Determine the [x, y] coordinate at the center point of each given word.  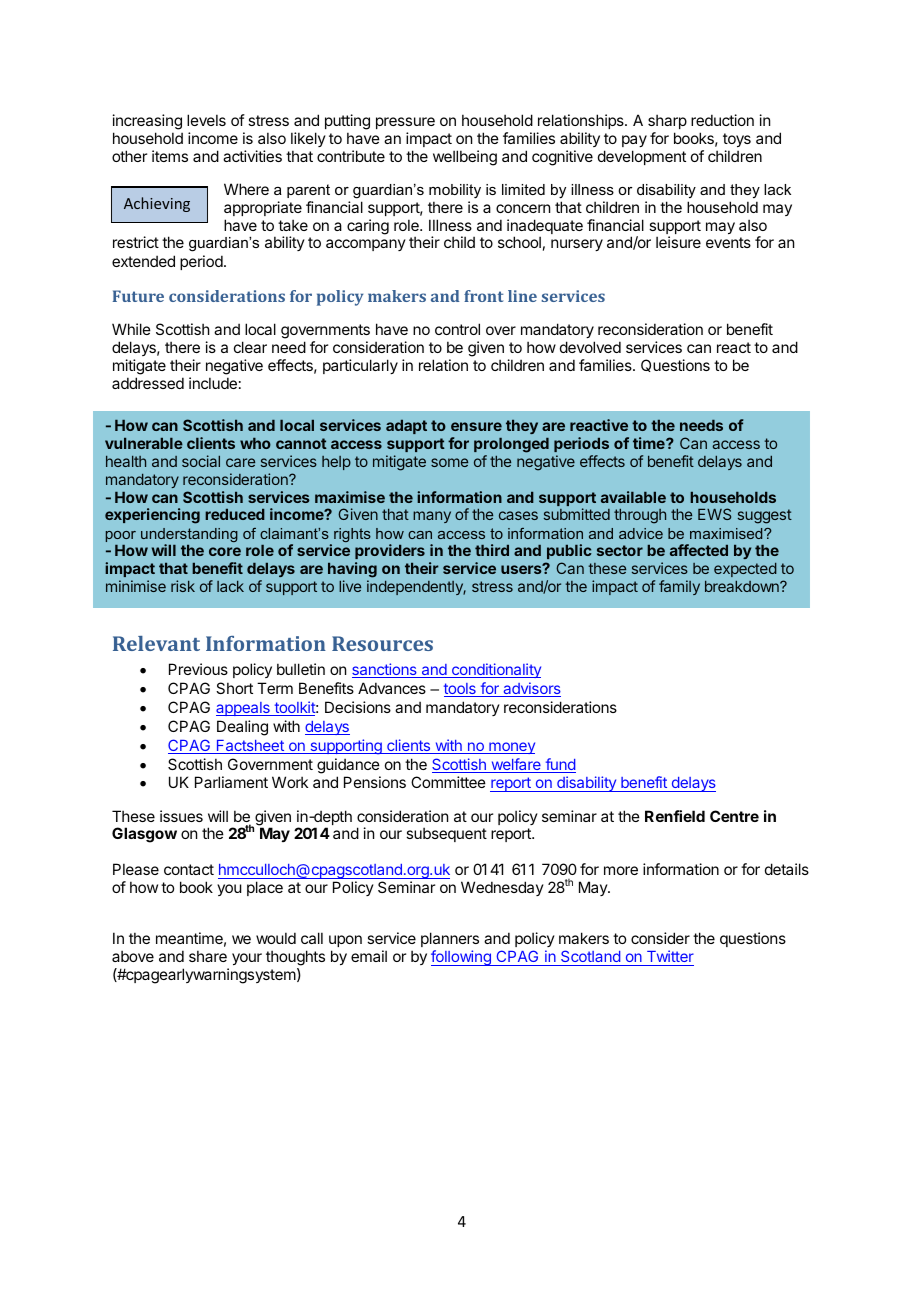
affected [699, 550]
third [492, 550]
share [208, 956]
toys [737, 140]
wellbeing [465, 158]
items [170, 156]
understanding [189, 536]
